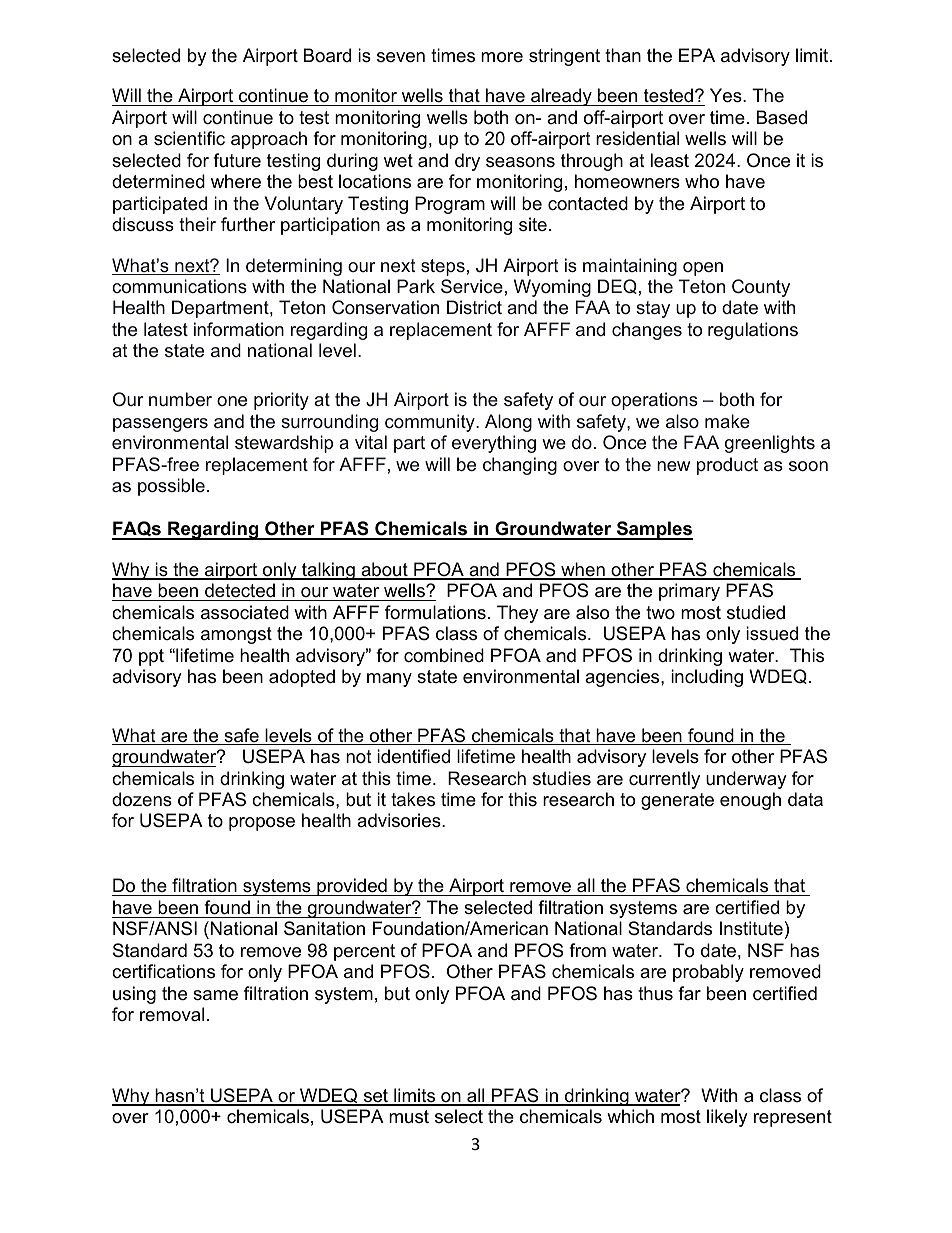 The width and height of the screenshot is (952, 1233). Describe the element at coordinates (413, 756) in the screenshot. I see `identified` at that location.
